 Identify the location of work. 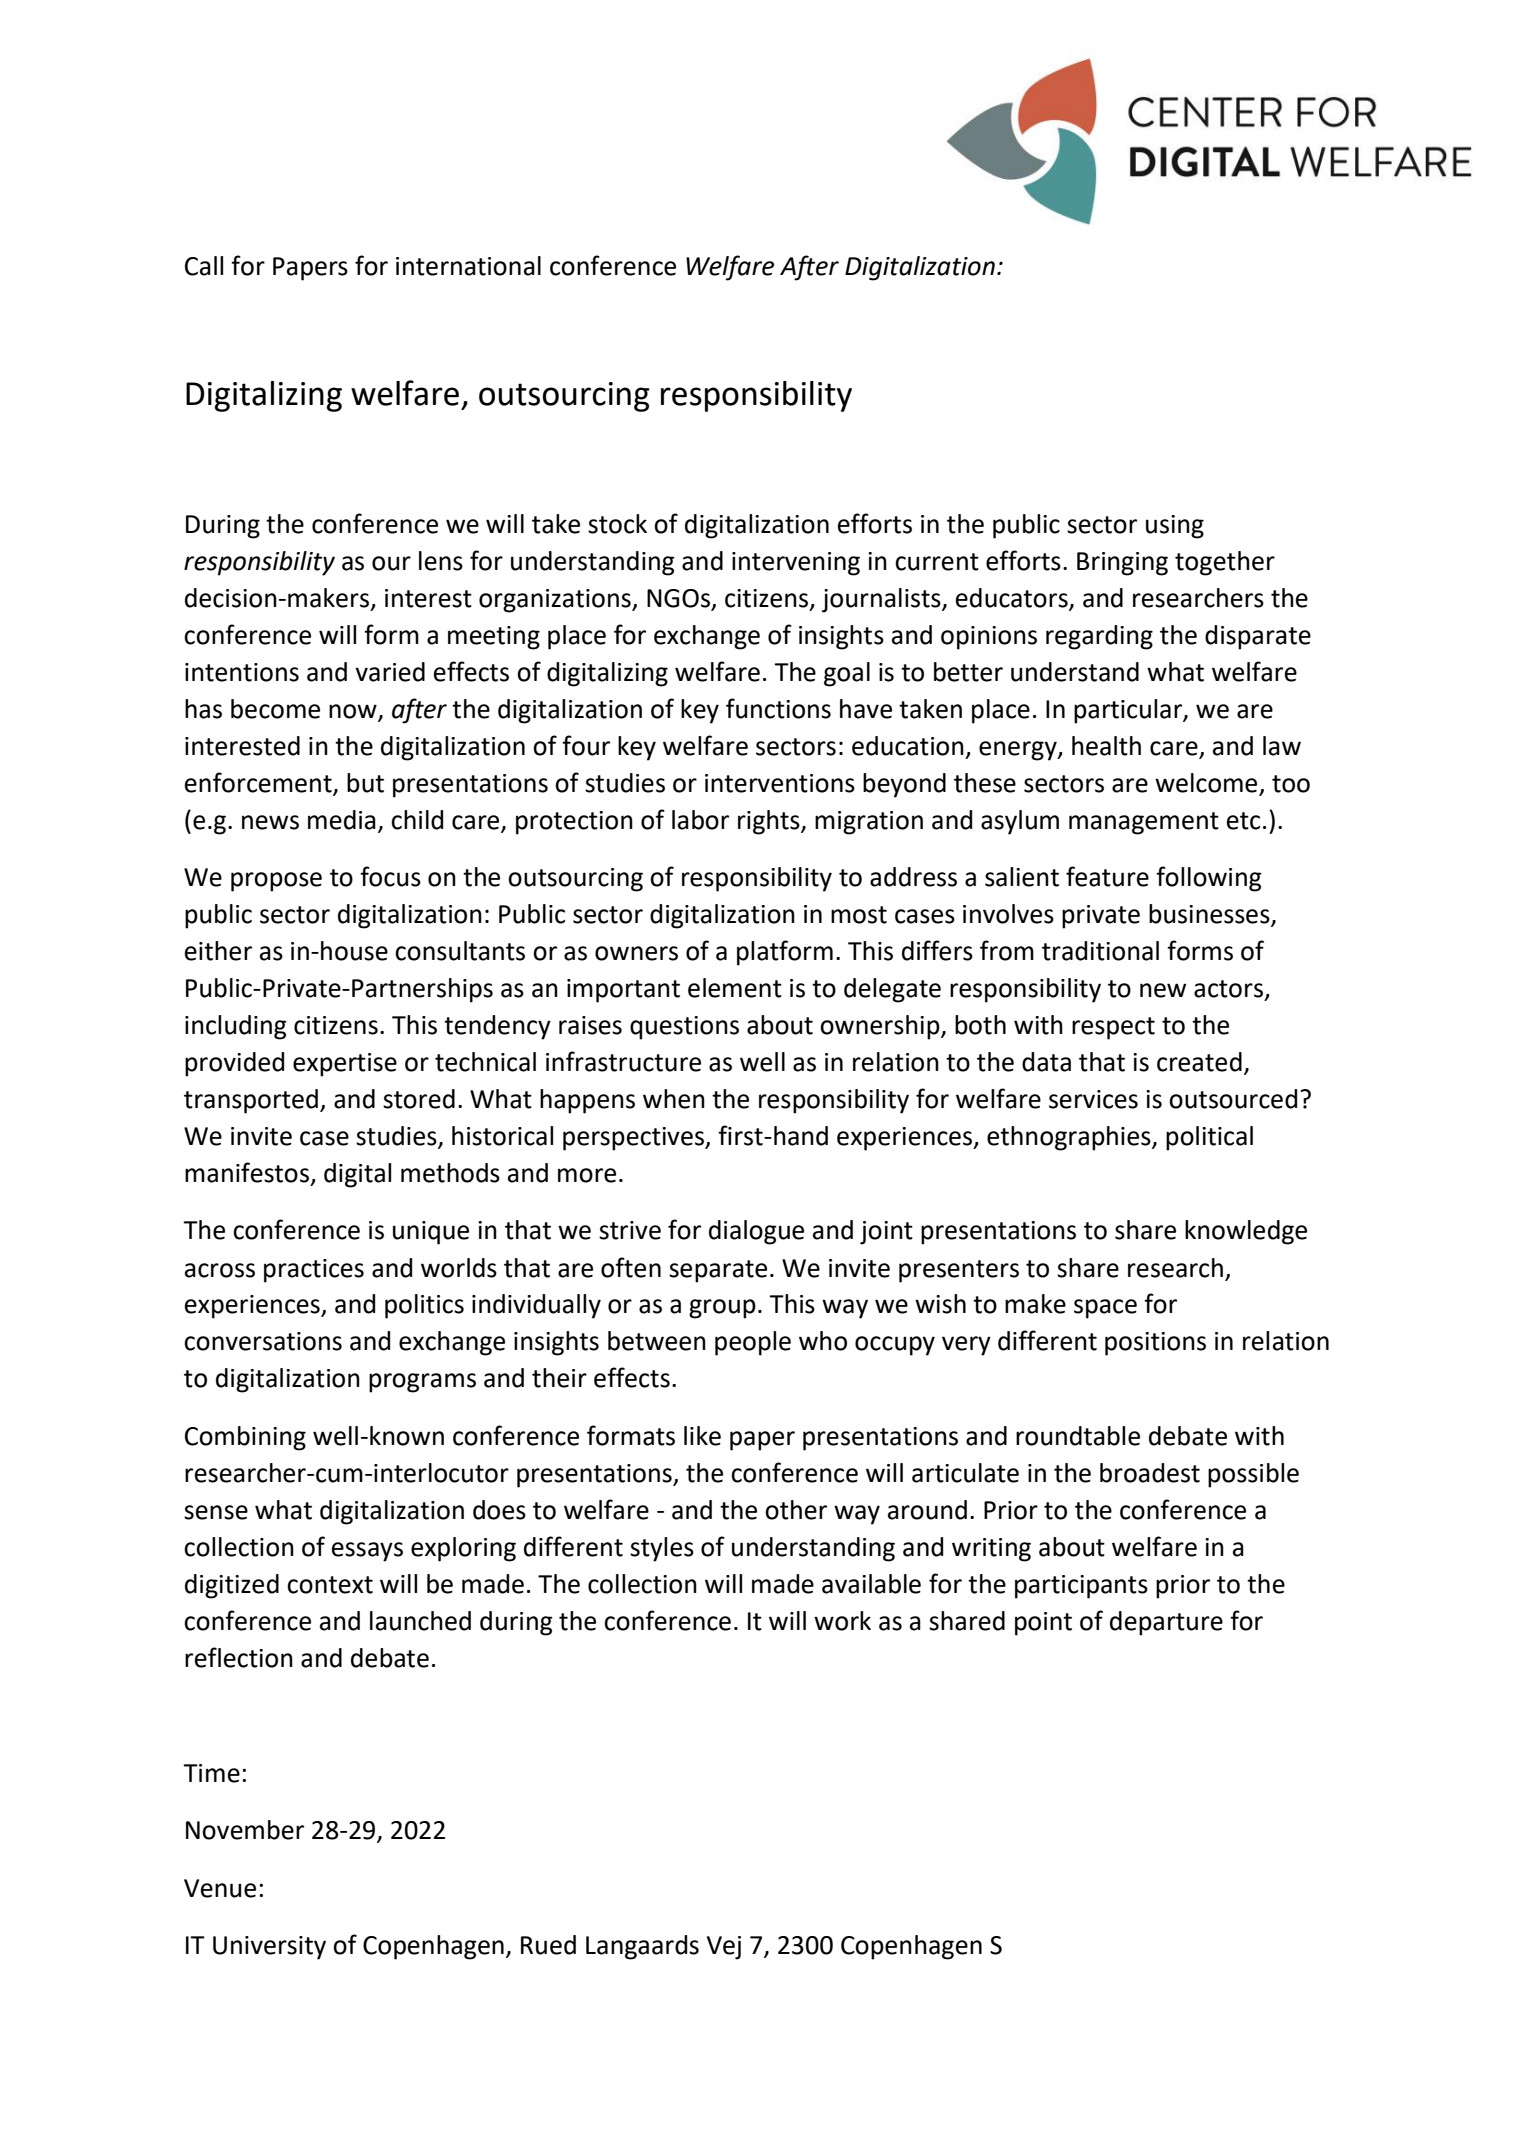
(842, 1621).
